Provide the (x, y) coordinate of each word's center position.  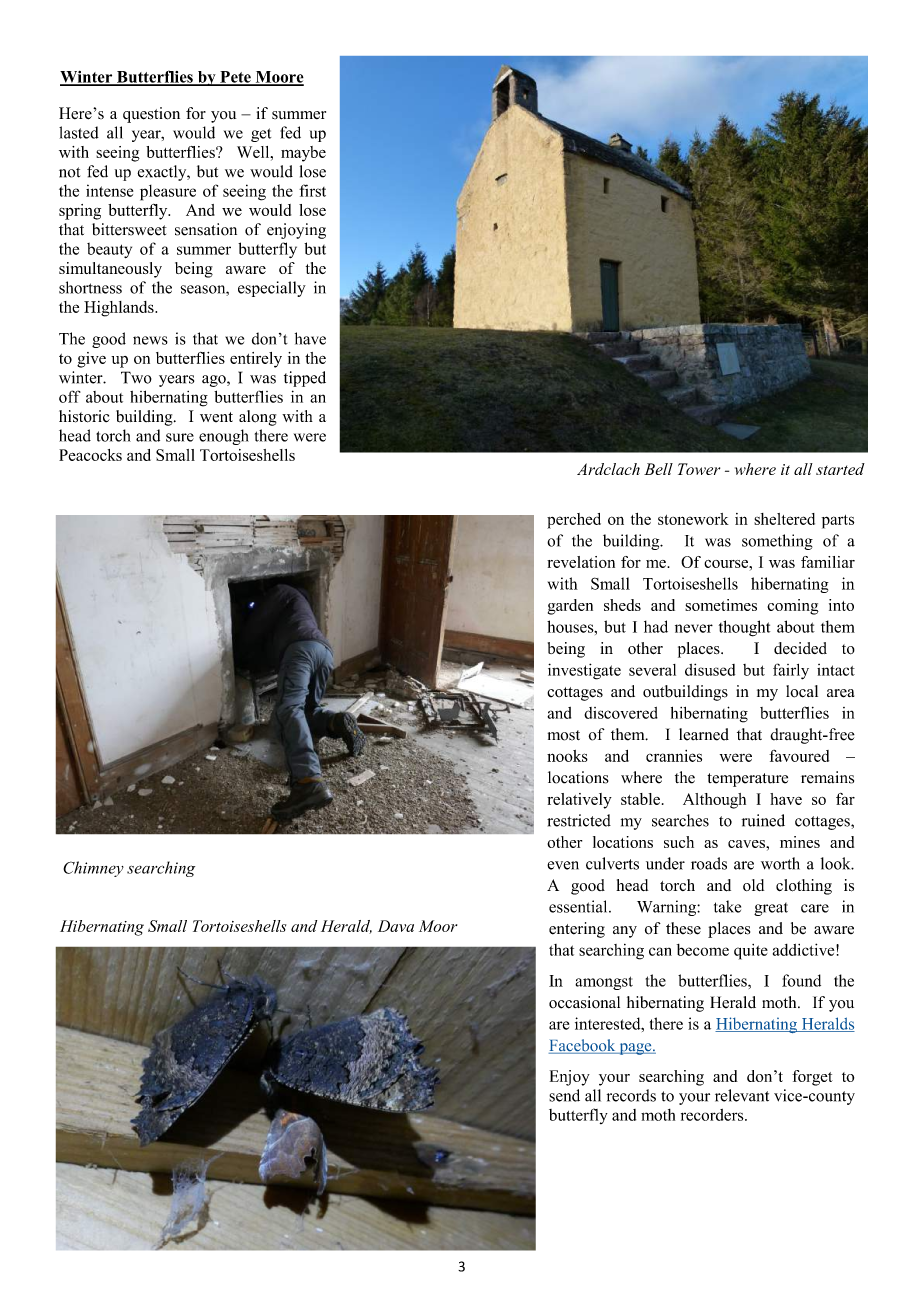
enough (224, 437)
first (312, 190)
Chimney (93, 869)
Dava (396, 926)
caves (747, 844)
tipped (305, 379)
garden (570, 607)
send (564, 1095)
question (151, 115)
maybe (303, 154)
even (563, 865)
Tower (699, 469)
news (150, 340)
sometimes (721, 605)
